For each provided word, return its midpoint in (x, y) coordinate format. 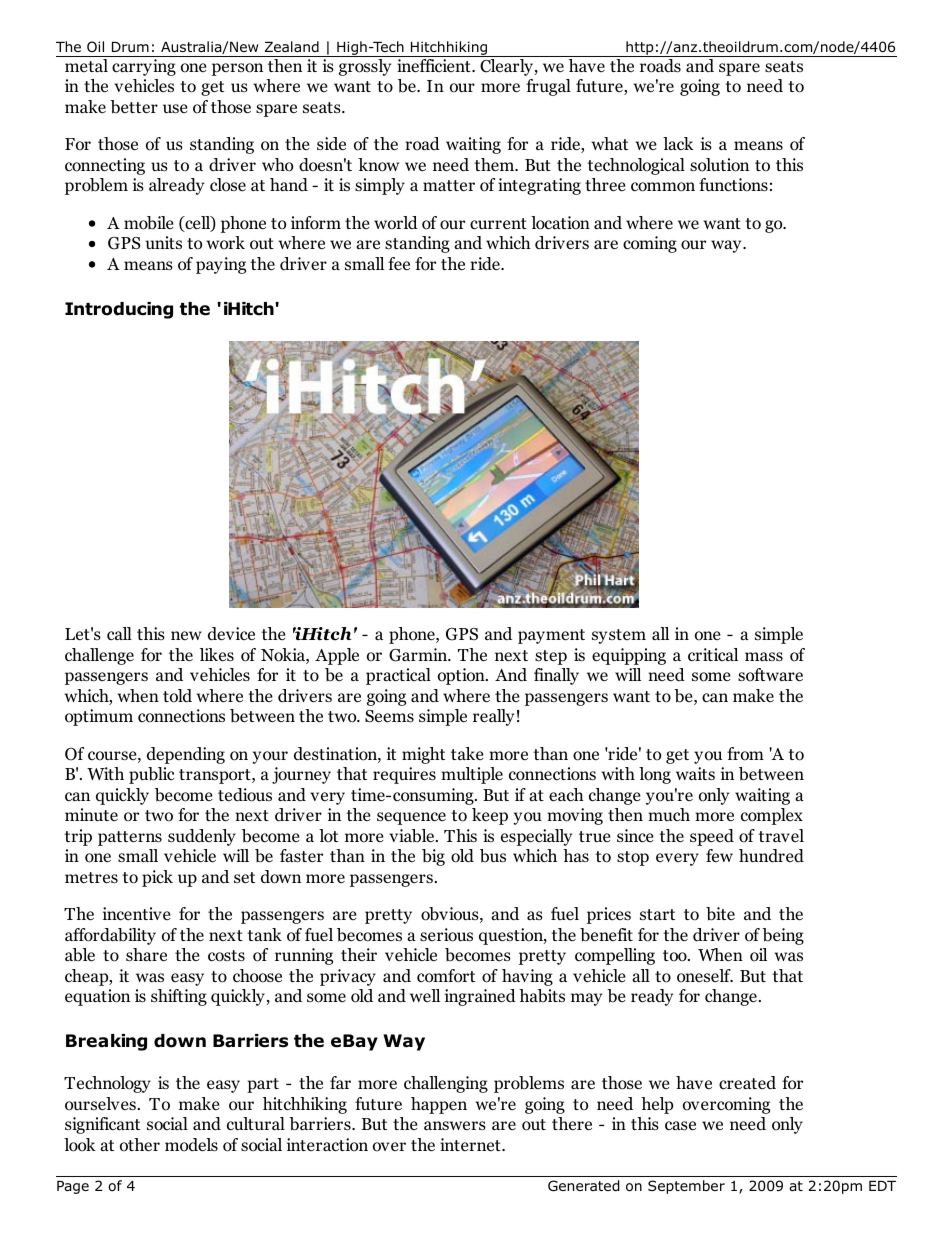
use (175, 108)
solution (719, 165)
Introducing (119, 310)
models (191, 1145)
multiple (472, 775)
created (747, 1083)
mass (764, 656)
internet (471, 1144)
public (152, 775)
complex (772, 816)
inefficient (435, 66)
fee (399, 263)
